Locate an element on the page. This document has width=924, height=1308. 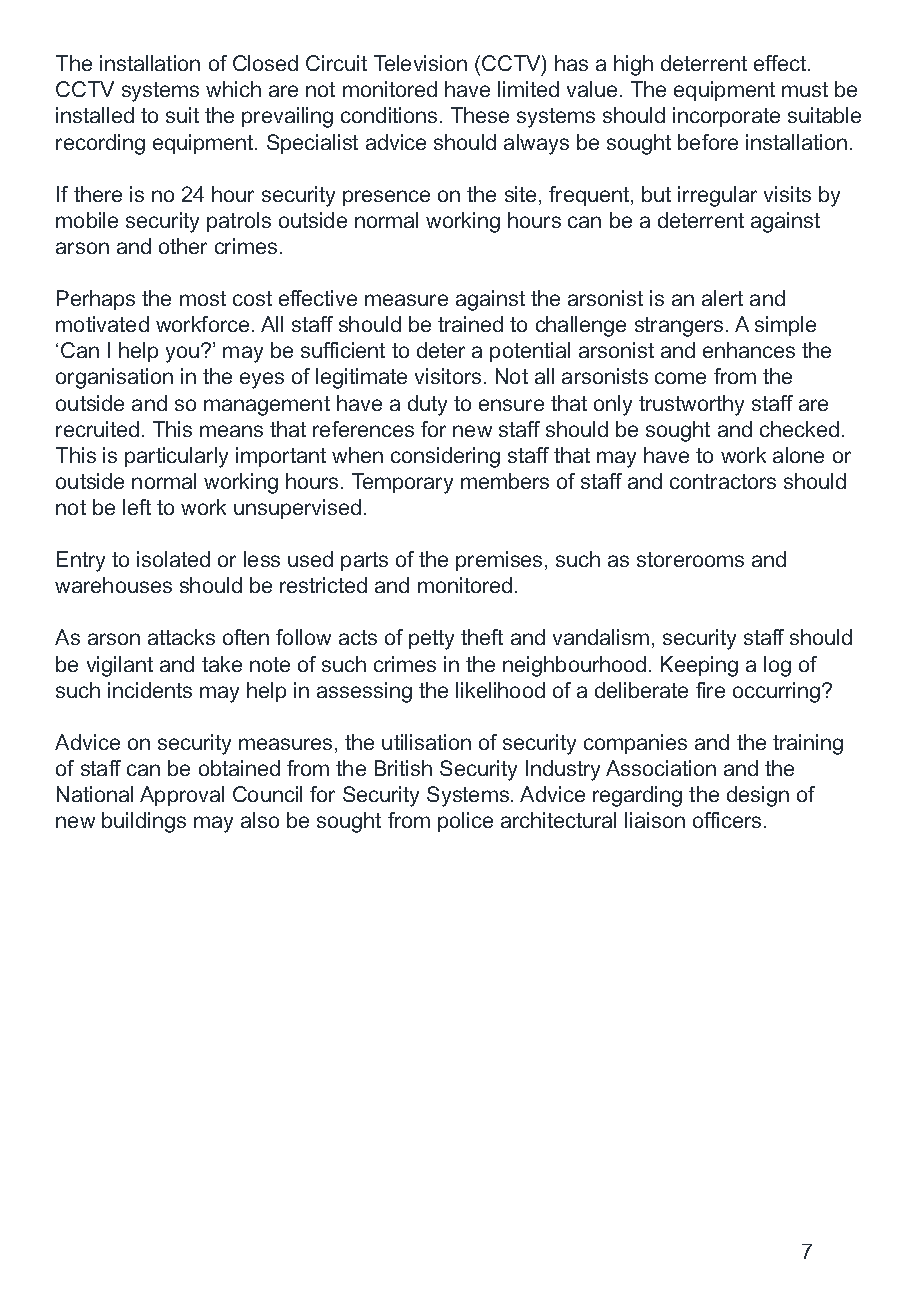
police is located at coordinates (465, 822).
